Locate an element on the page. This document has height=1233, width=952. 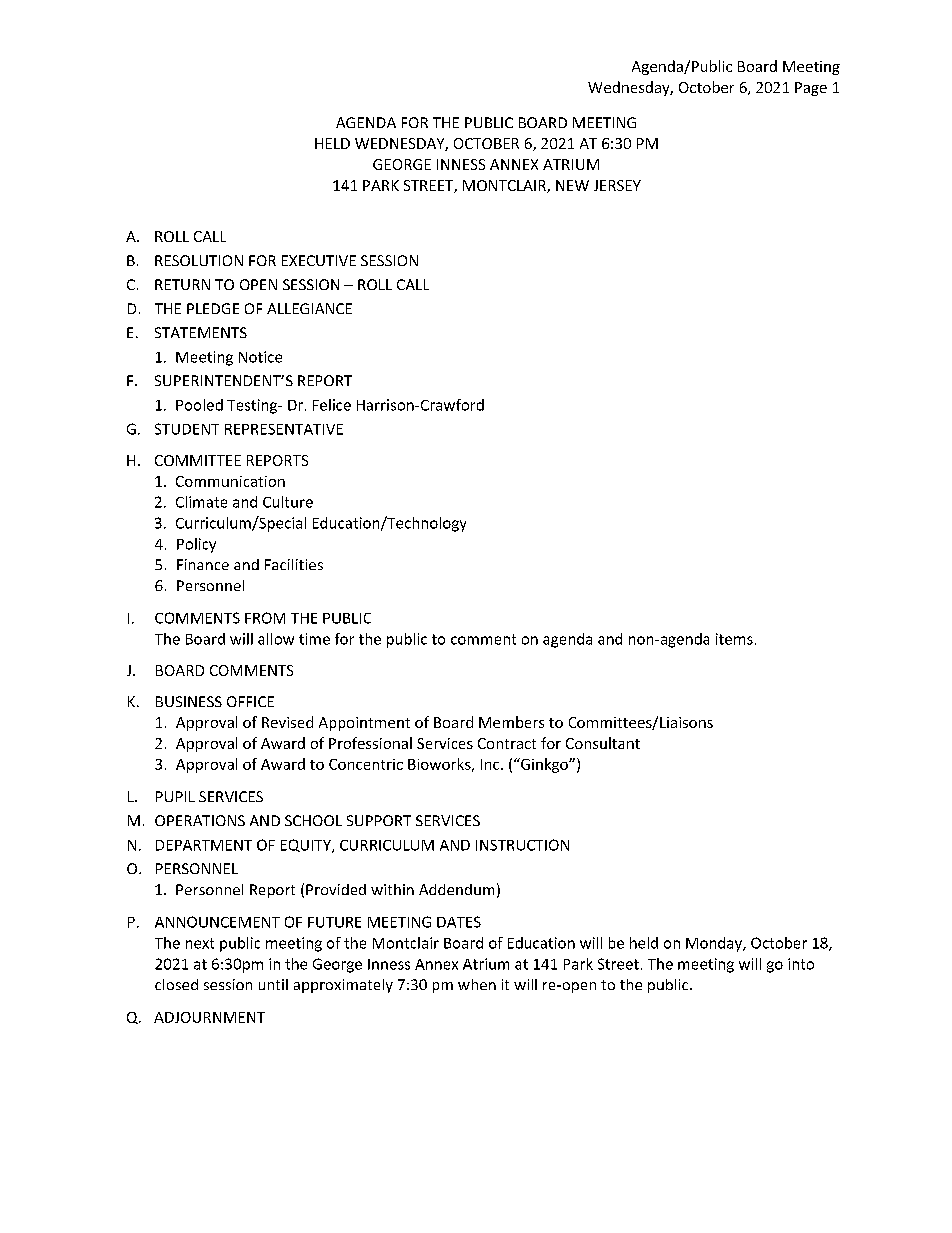
Inc is located at coordinates (491, 764).
